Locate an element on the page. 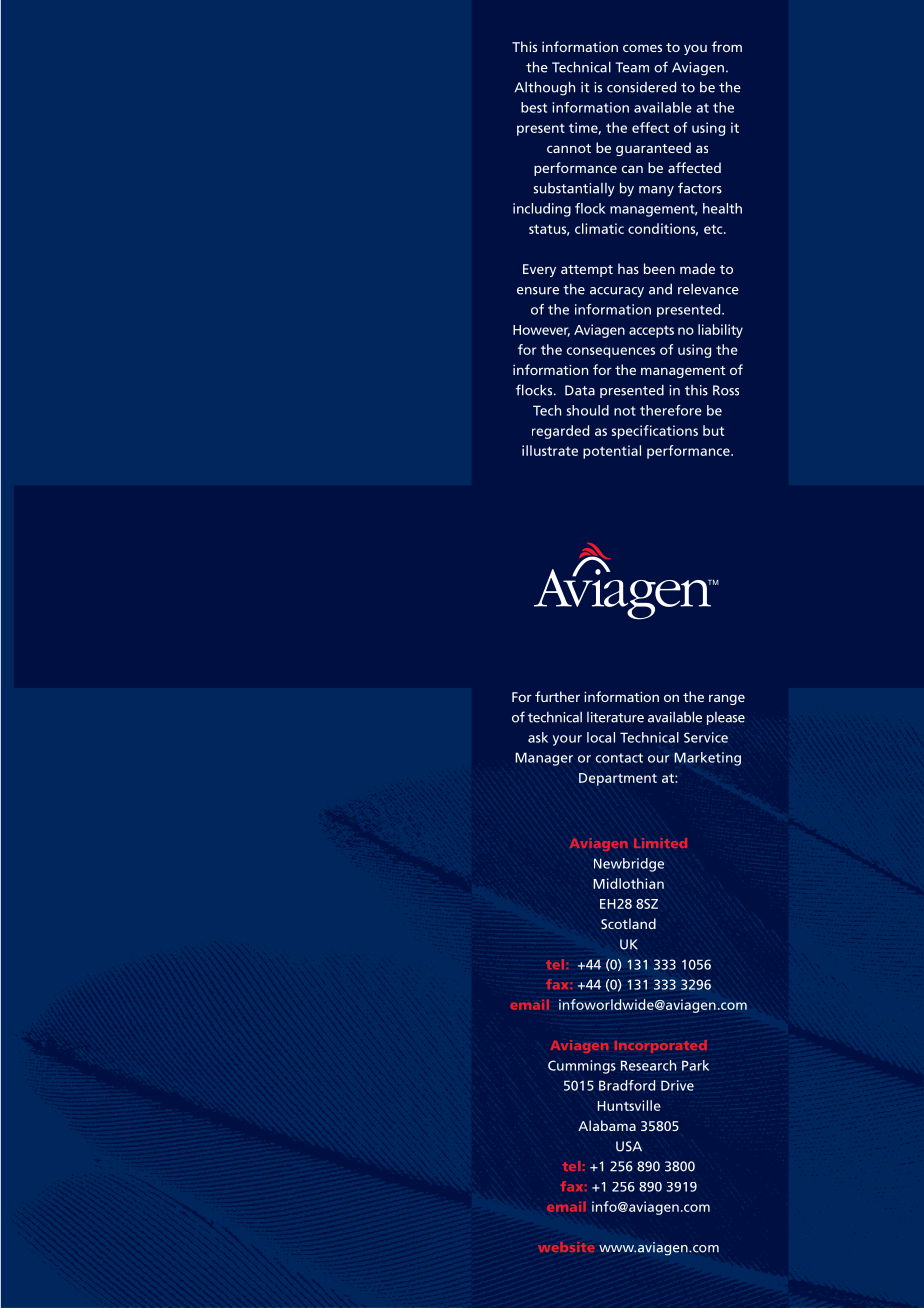 This image has height=1308, width=924. Park is located at coordinates (695, 1065).
